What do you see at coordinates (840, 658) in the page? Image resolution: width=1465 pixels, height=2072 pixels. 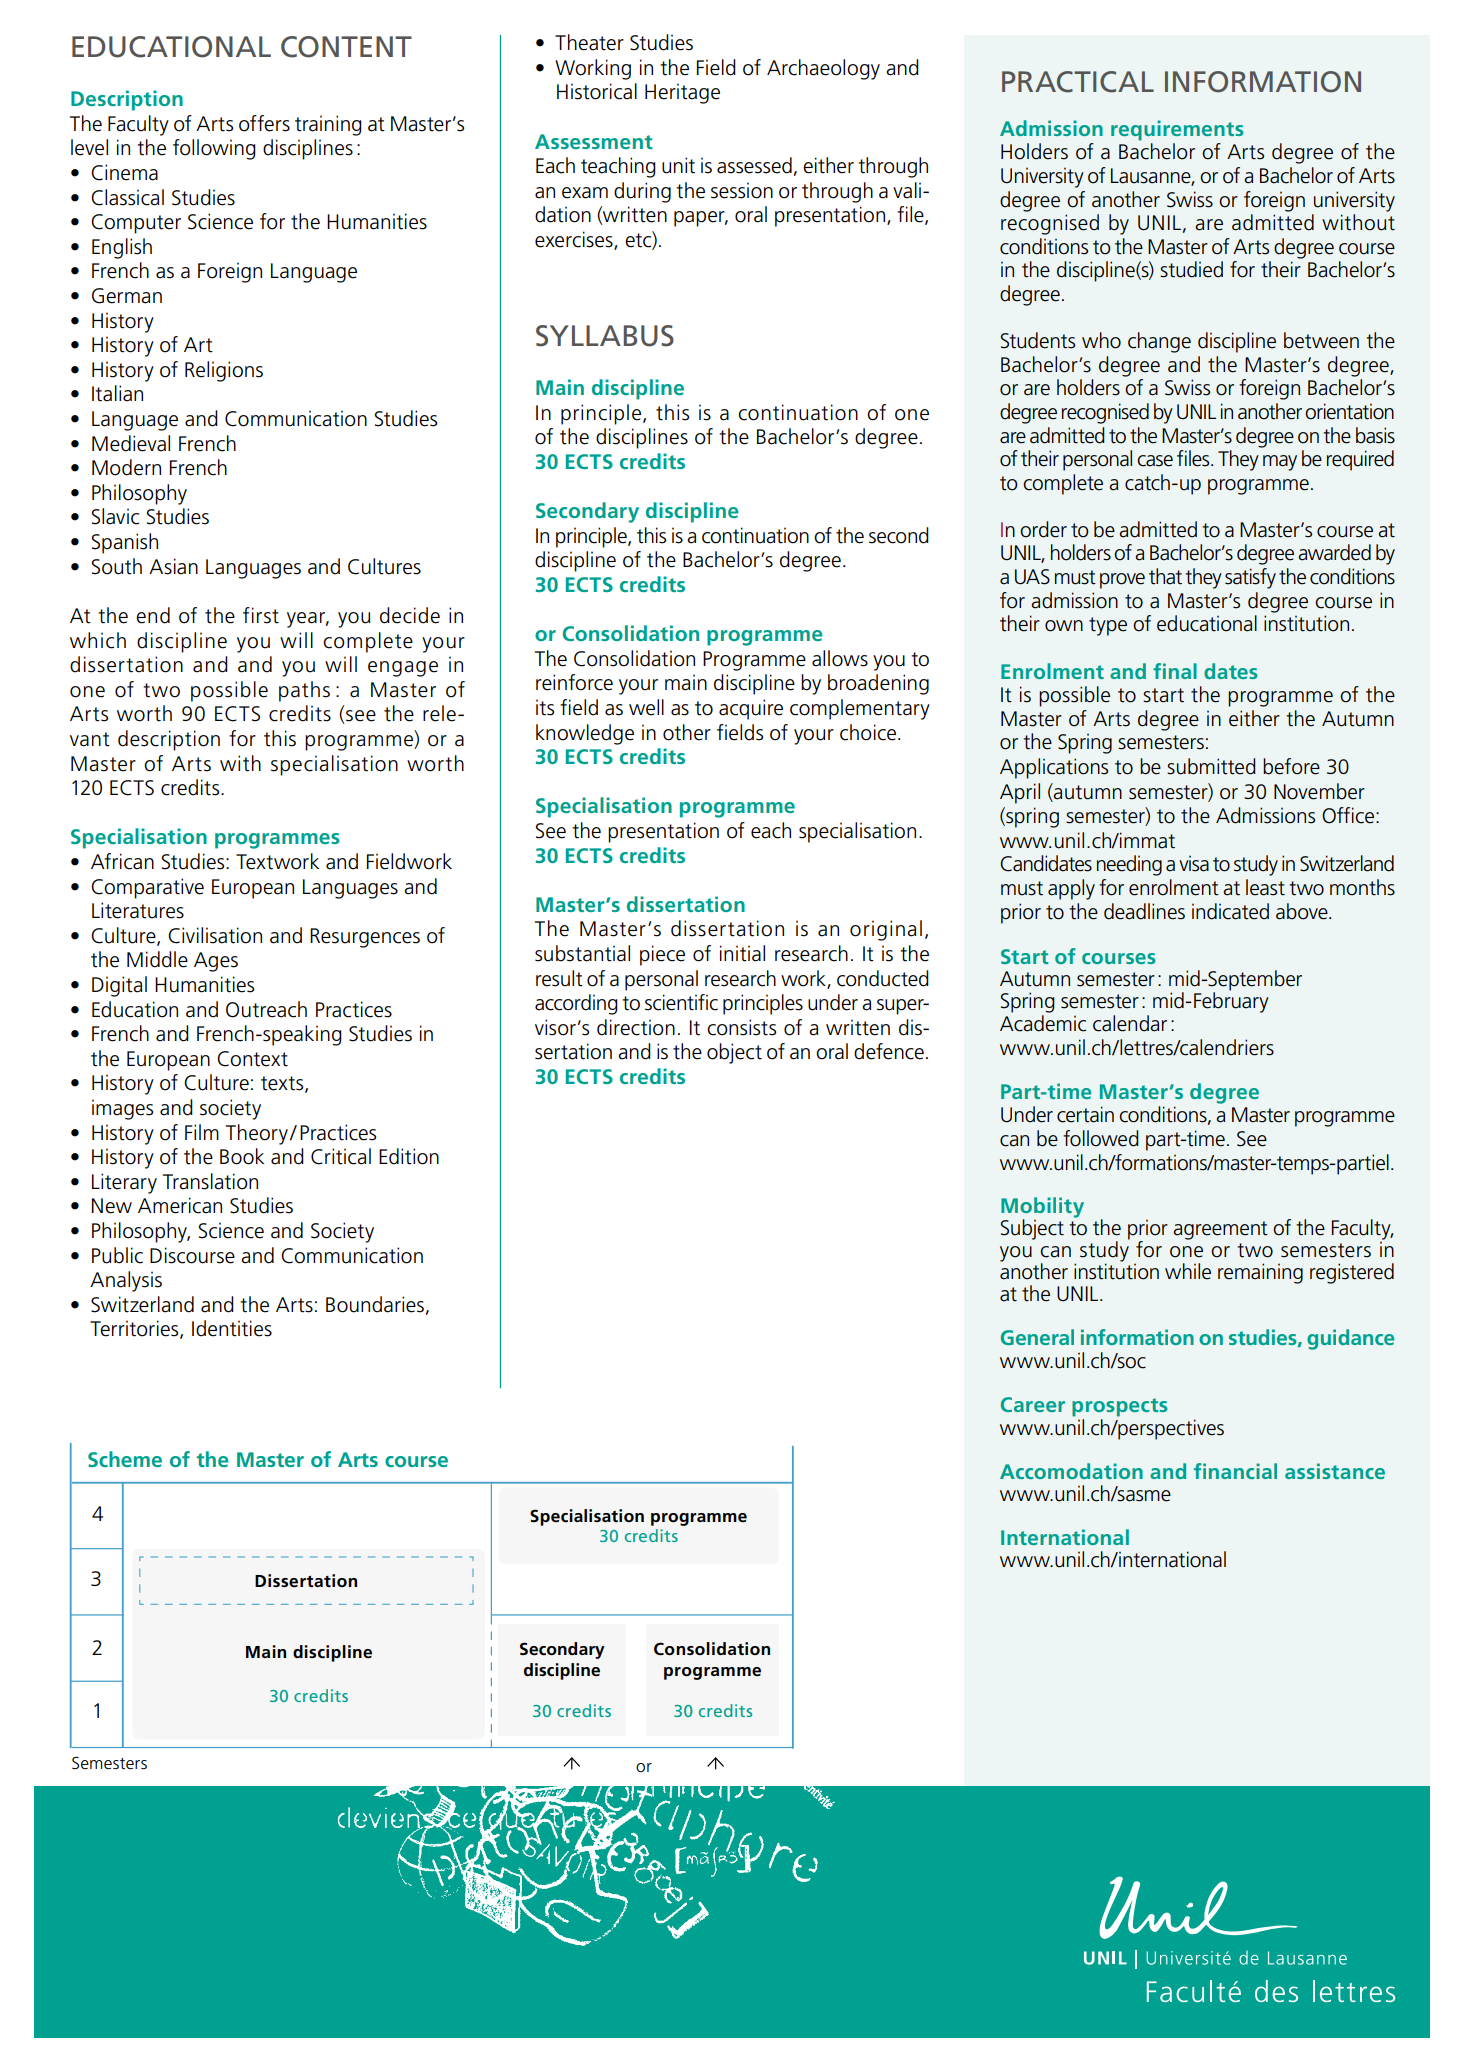 I see `allows` at bounding box center [840, 658].
